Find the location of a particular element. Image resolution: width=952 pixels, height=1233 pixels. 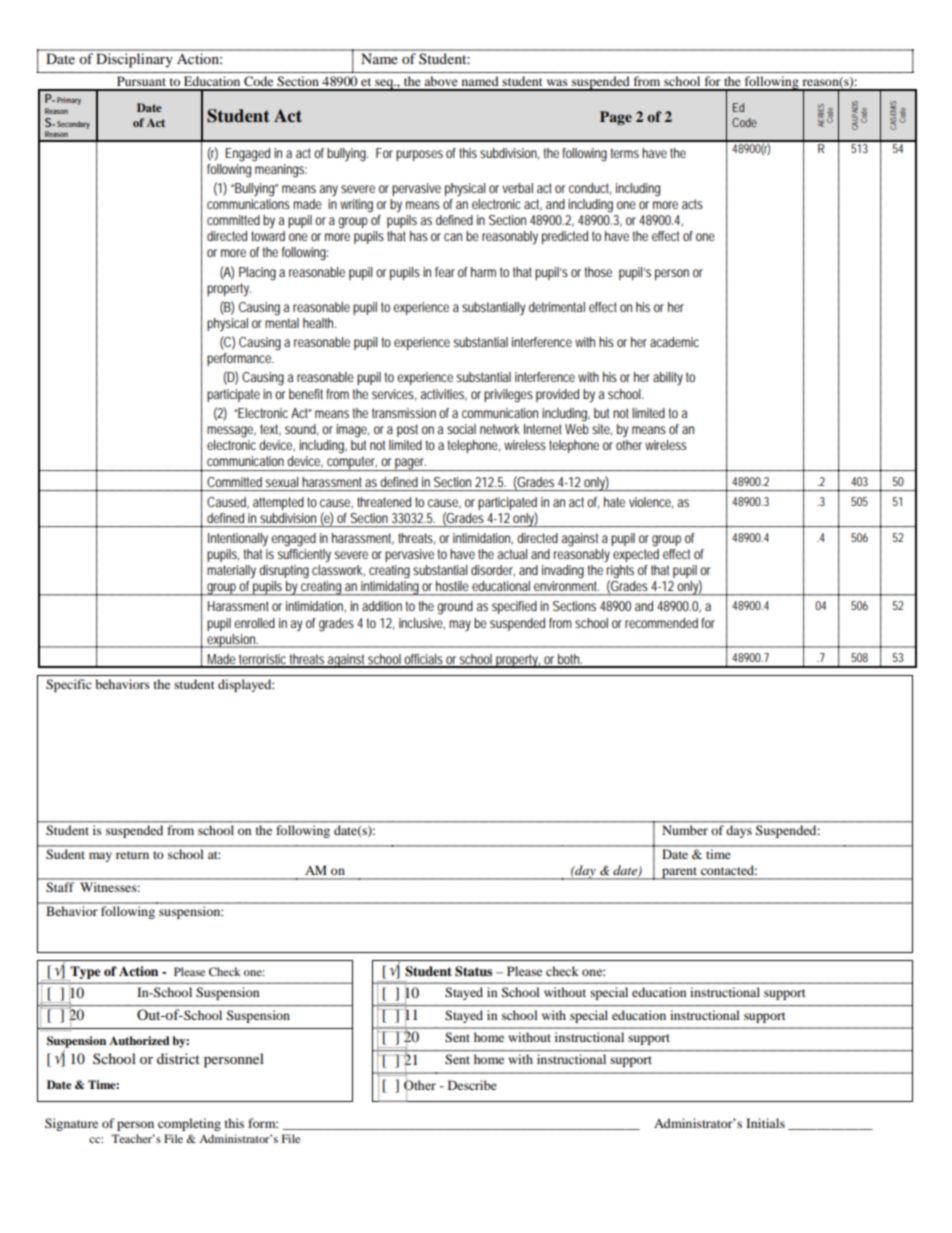

Secondary is located at coordinates (73, 125).
